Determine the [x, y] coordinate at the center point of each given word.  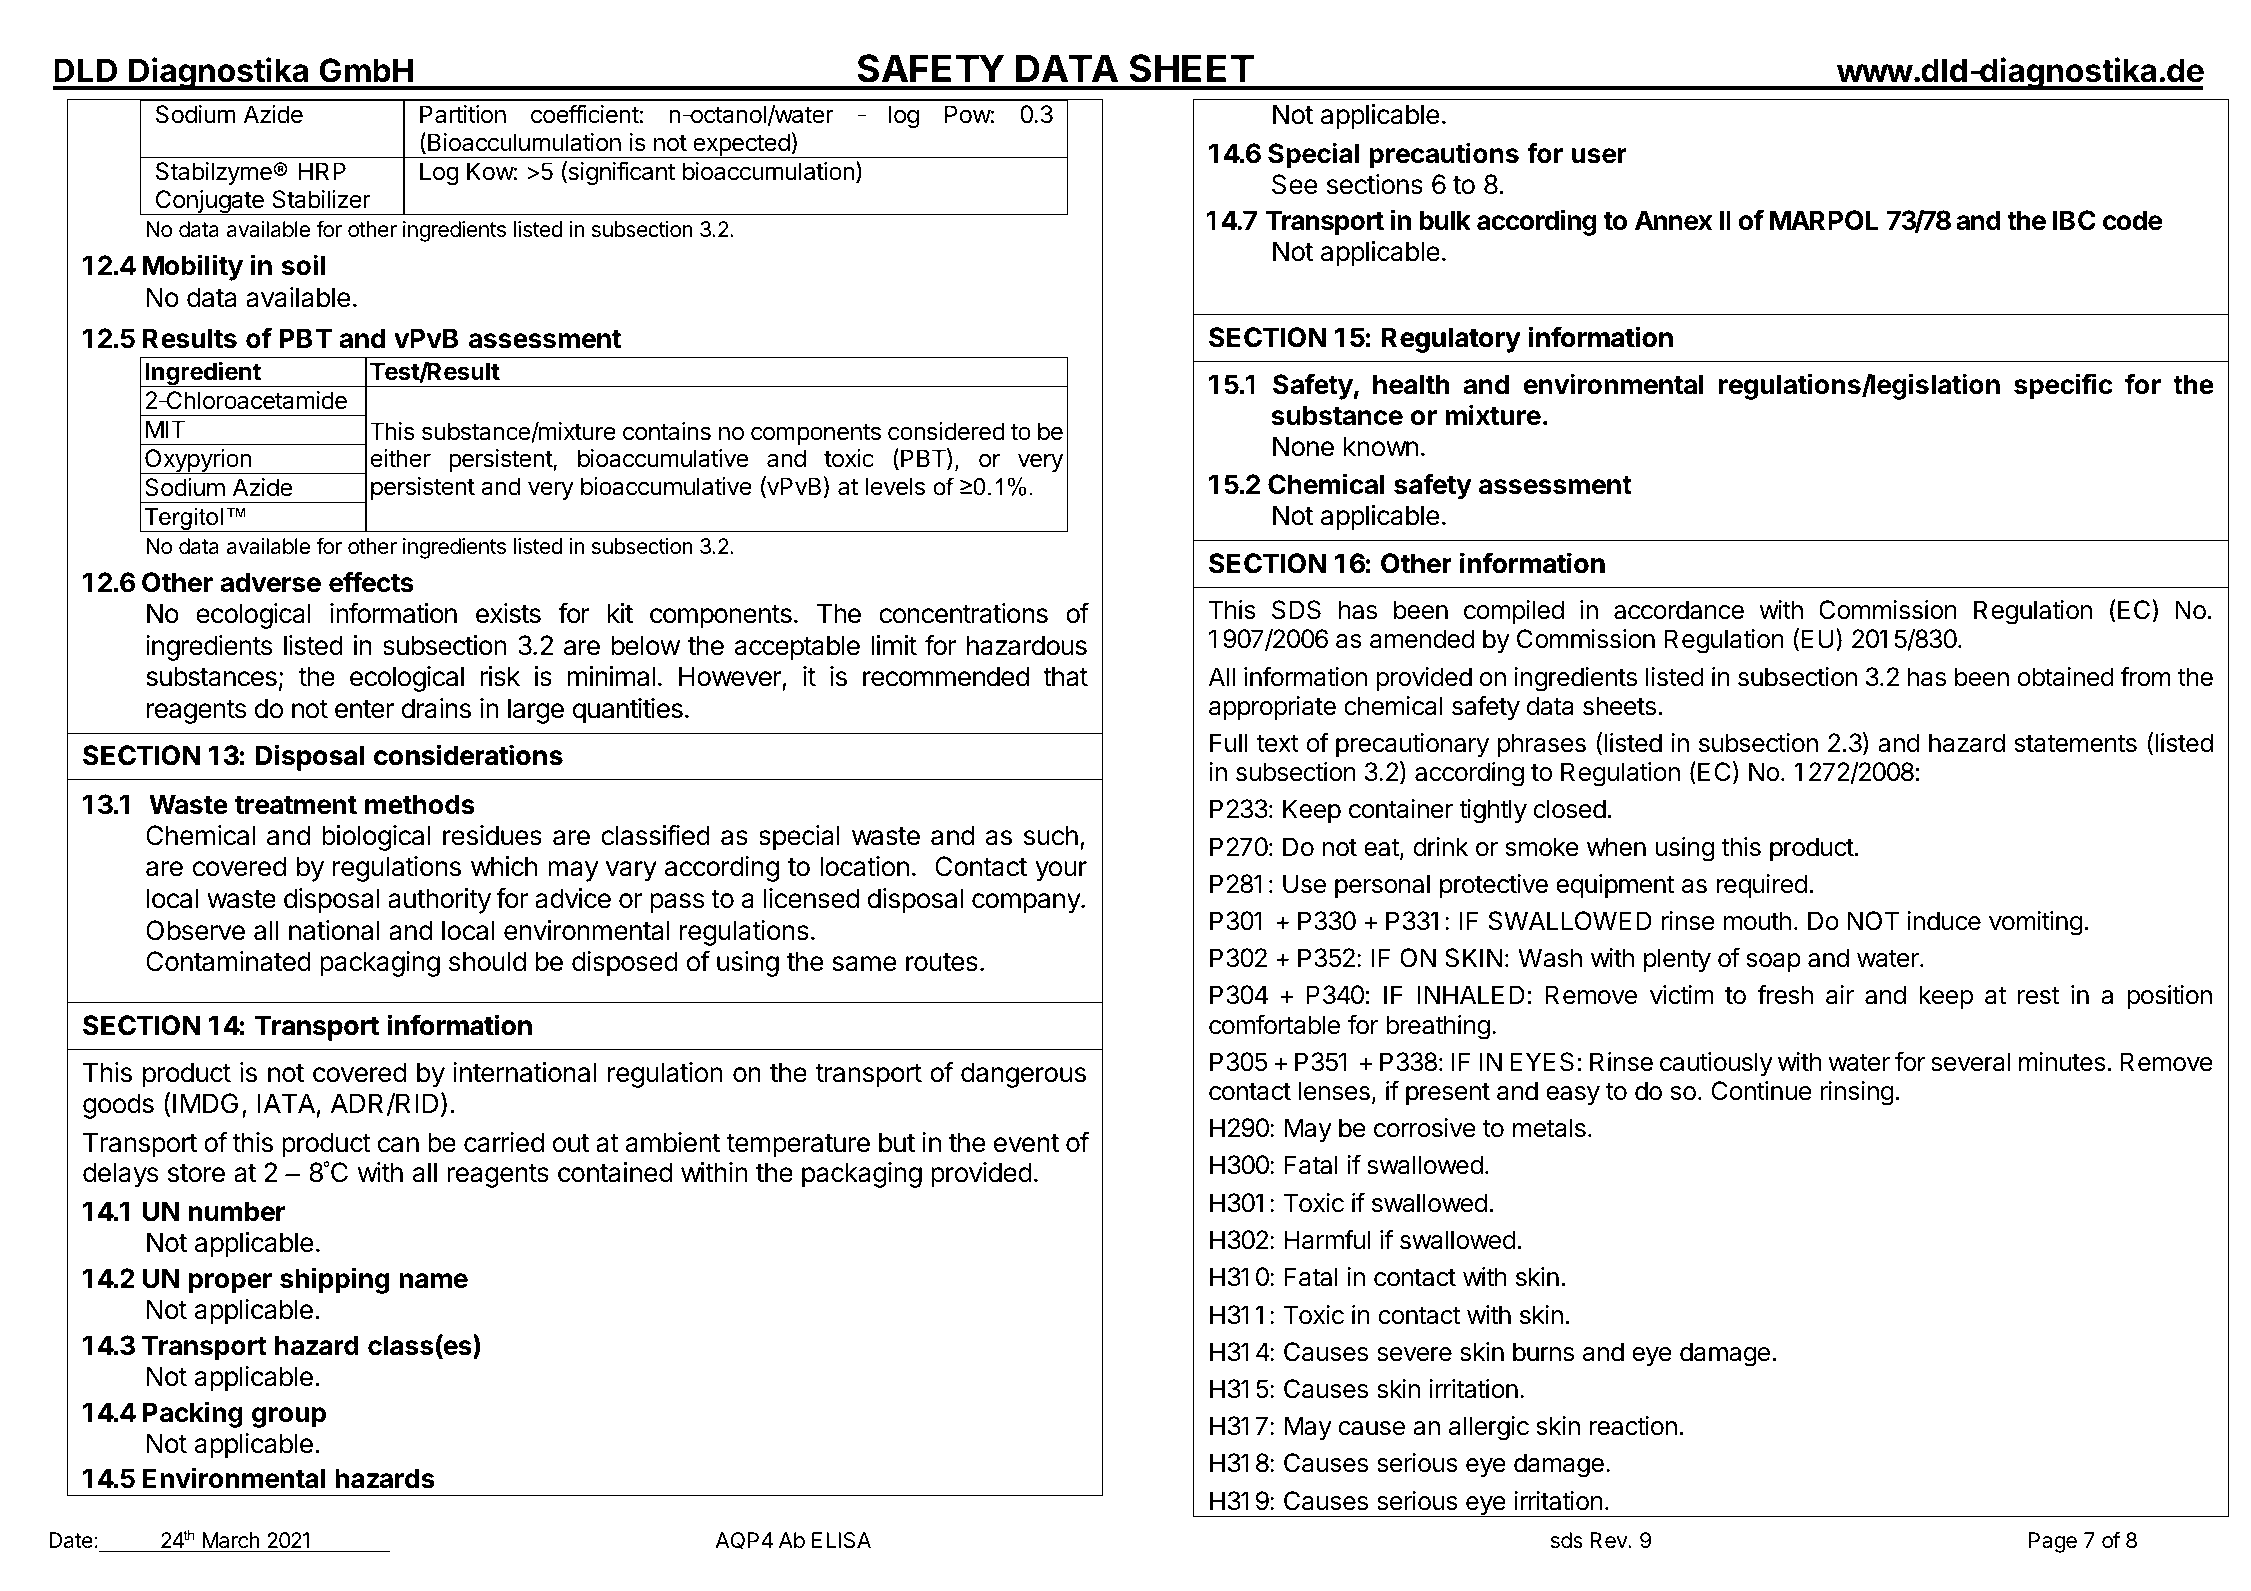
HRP [322, 171]
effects [371, 582]
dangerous [1023, 1075]
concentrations [963, 613]
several [1970, 1062]
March [231, 1540]
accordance [1679, 610]
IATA [286, 1103]
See [1295, 184]
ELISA [841, 1540]
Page [2053, 1542]
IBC [2074, 220]
